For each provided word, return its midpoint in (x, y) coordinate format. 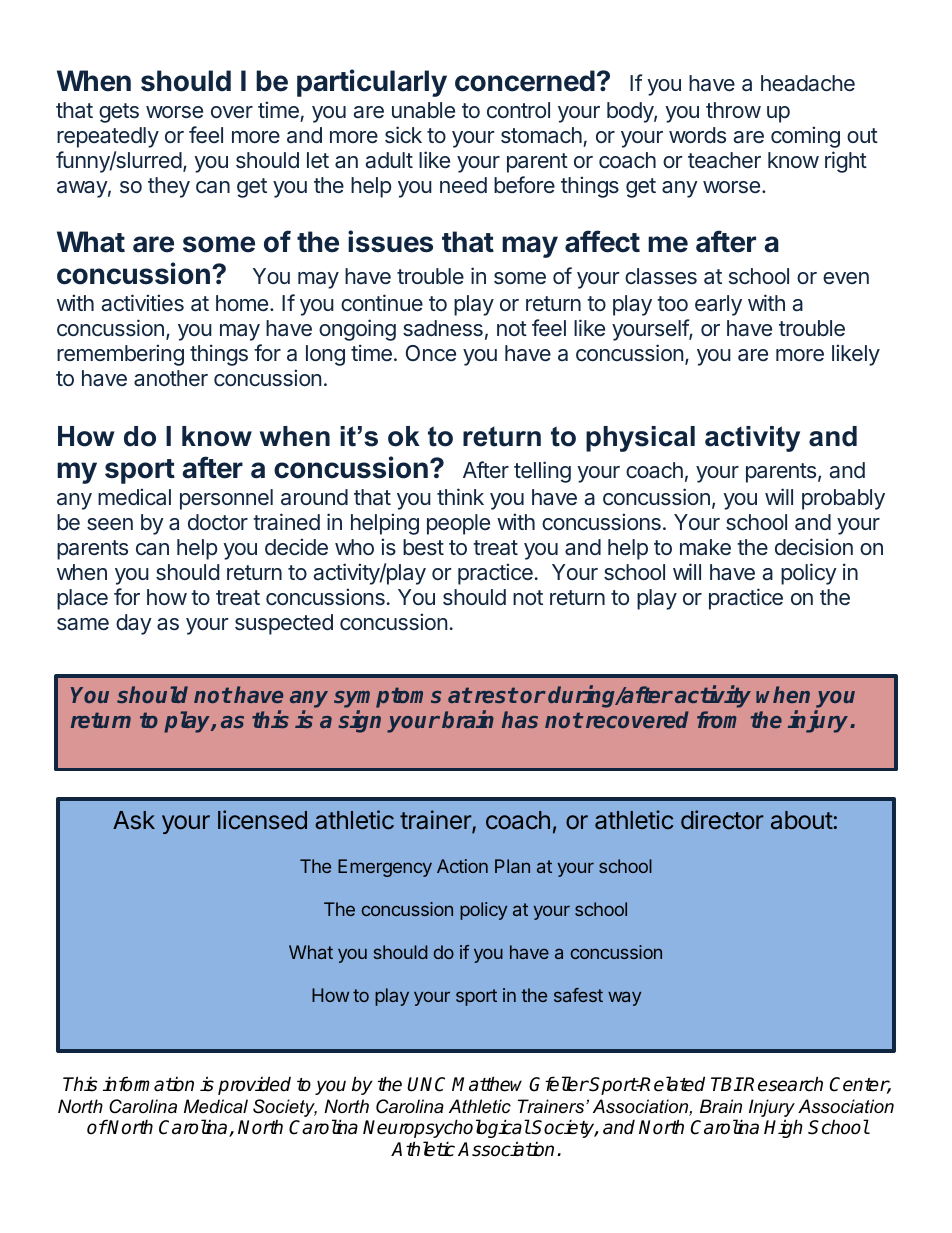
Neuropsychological (446, 1128)
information (148, 1084)
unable (423, 110)
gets (119, 113)
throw (733, 110)
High (783, 1128)
